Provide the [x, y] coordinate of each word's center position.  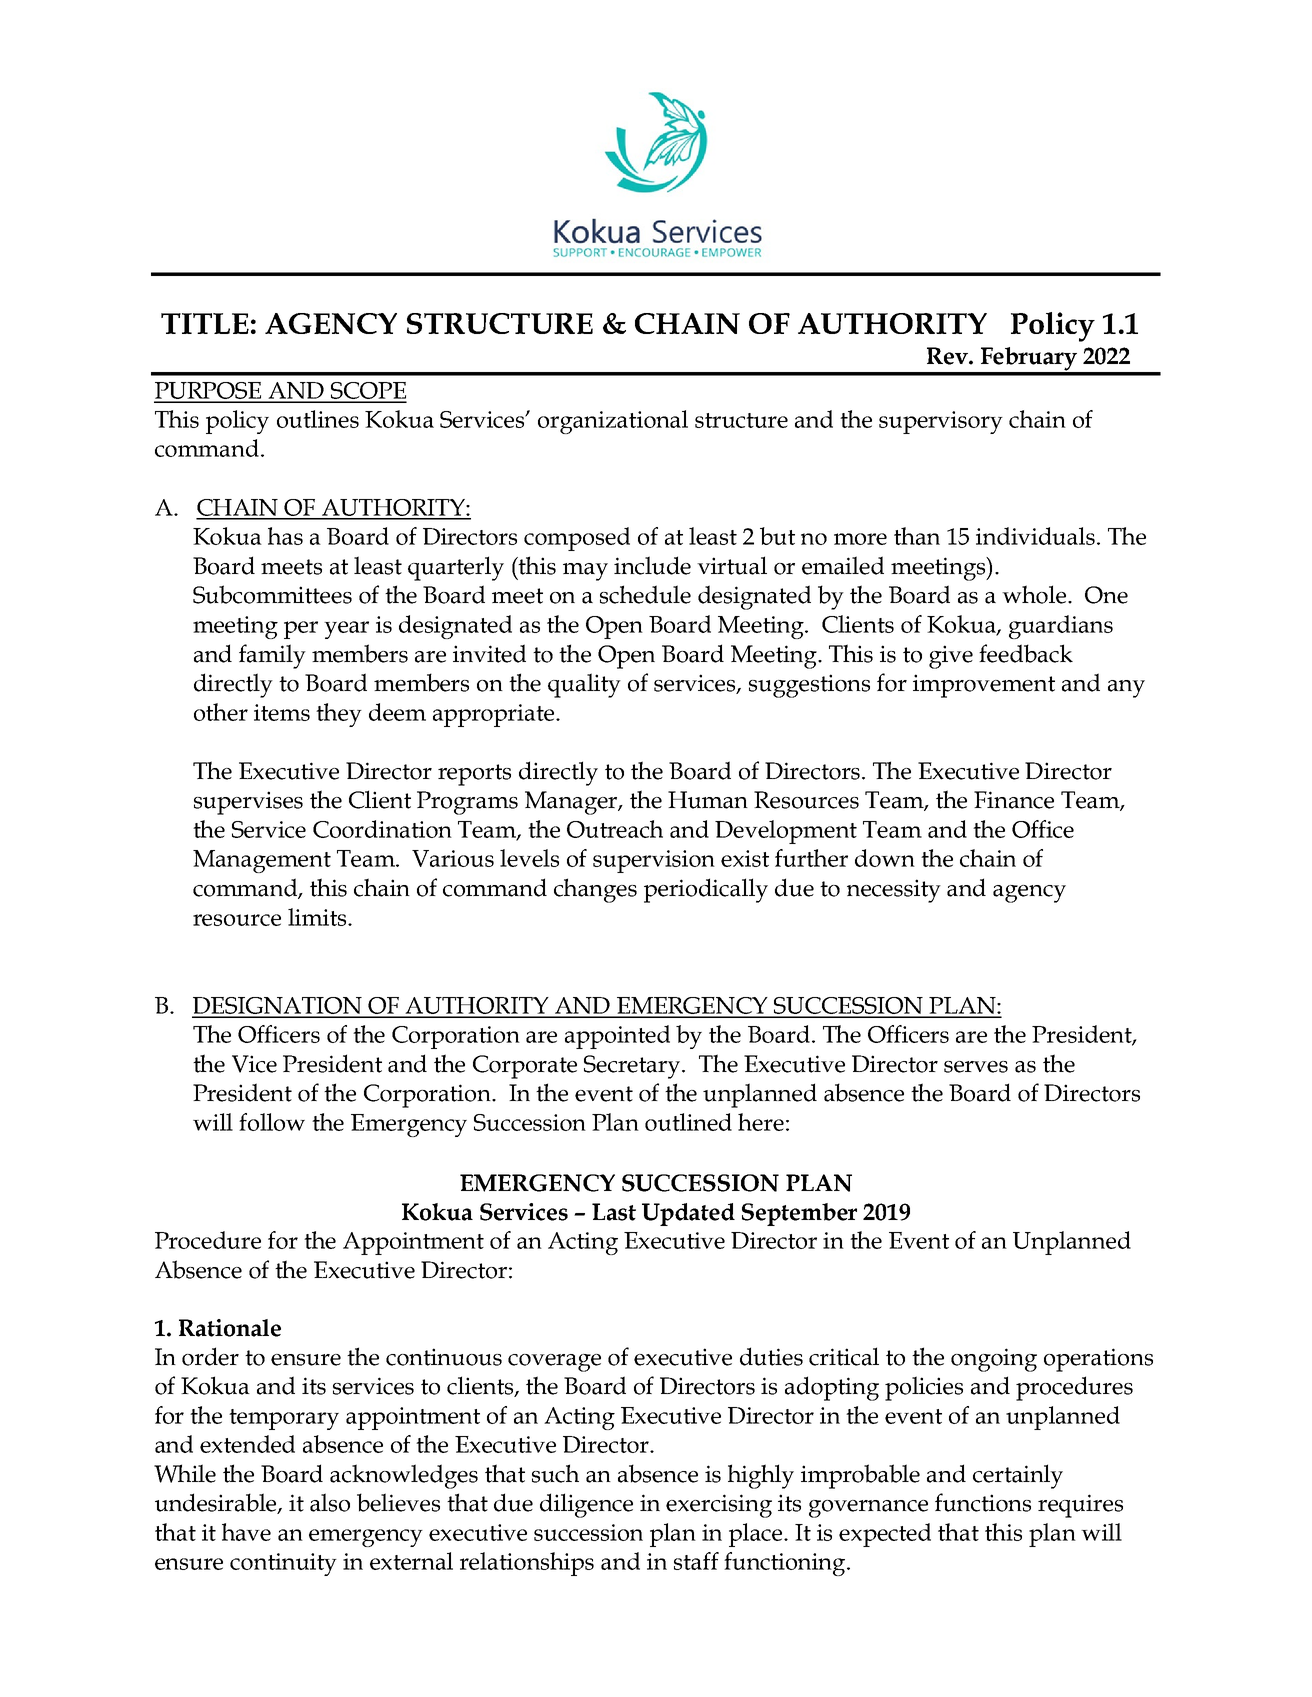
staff [696, 1561]
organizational [613, 422]
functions [983, 1502]
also [330, 1502]
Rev [948, 356]
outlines [318, 419]
